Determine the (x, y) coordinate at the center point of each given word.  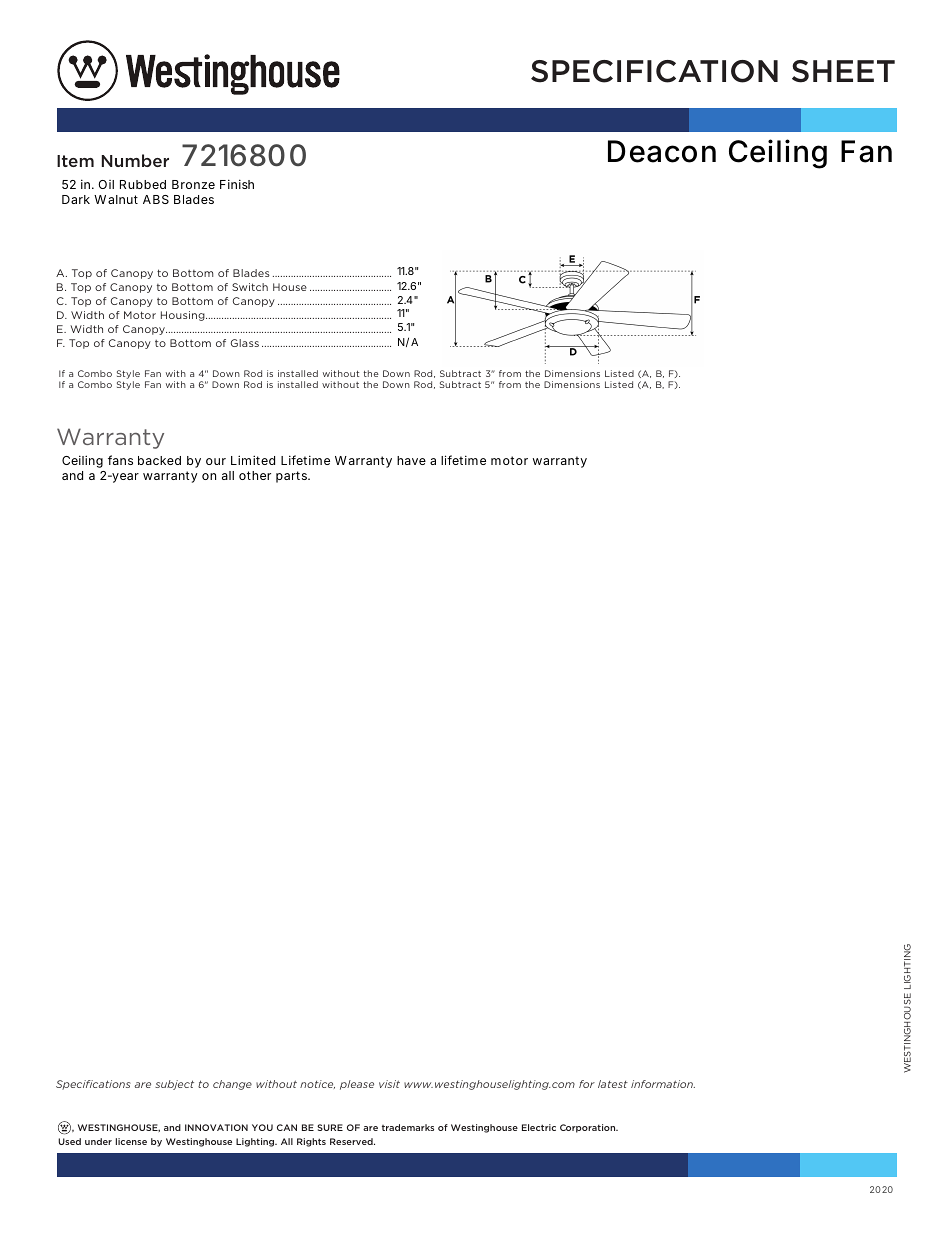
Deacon (662, 151)
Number (135, 160)
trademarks (408, 1127)
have (411, 460)
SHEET (843, 71)
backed (159, 460)
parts (293, 477)
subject (174, 1085)
